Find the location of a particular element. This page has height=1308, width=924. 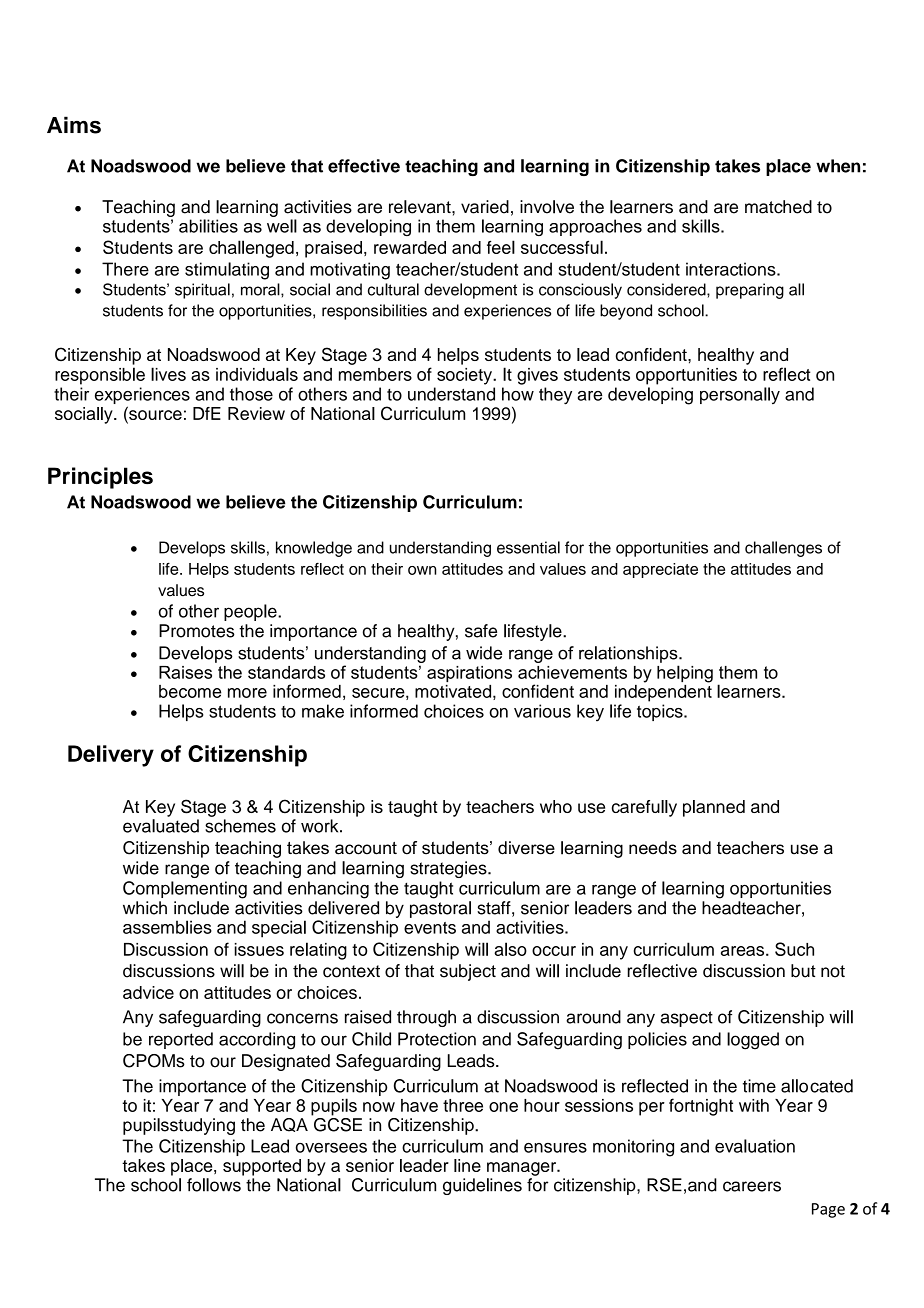

planned is located at coordinates (714, 808).
